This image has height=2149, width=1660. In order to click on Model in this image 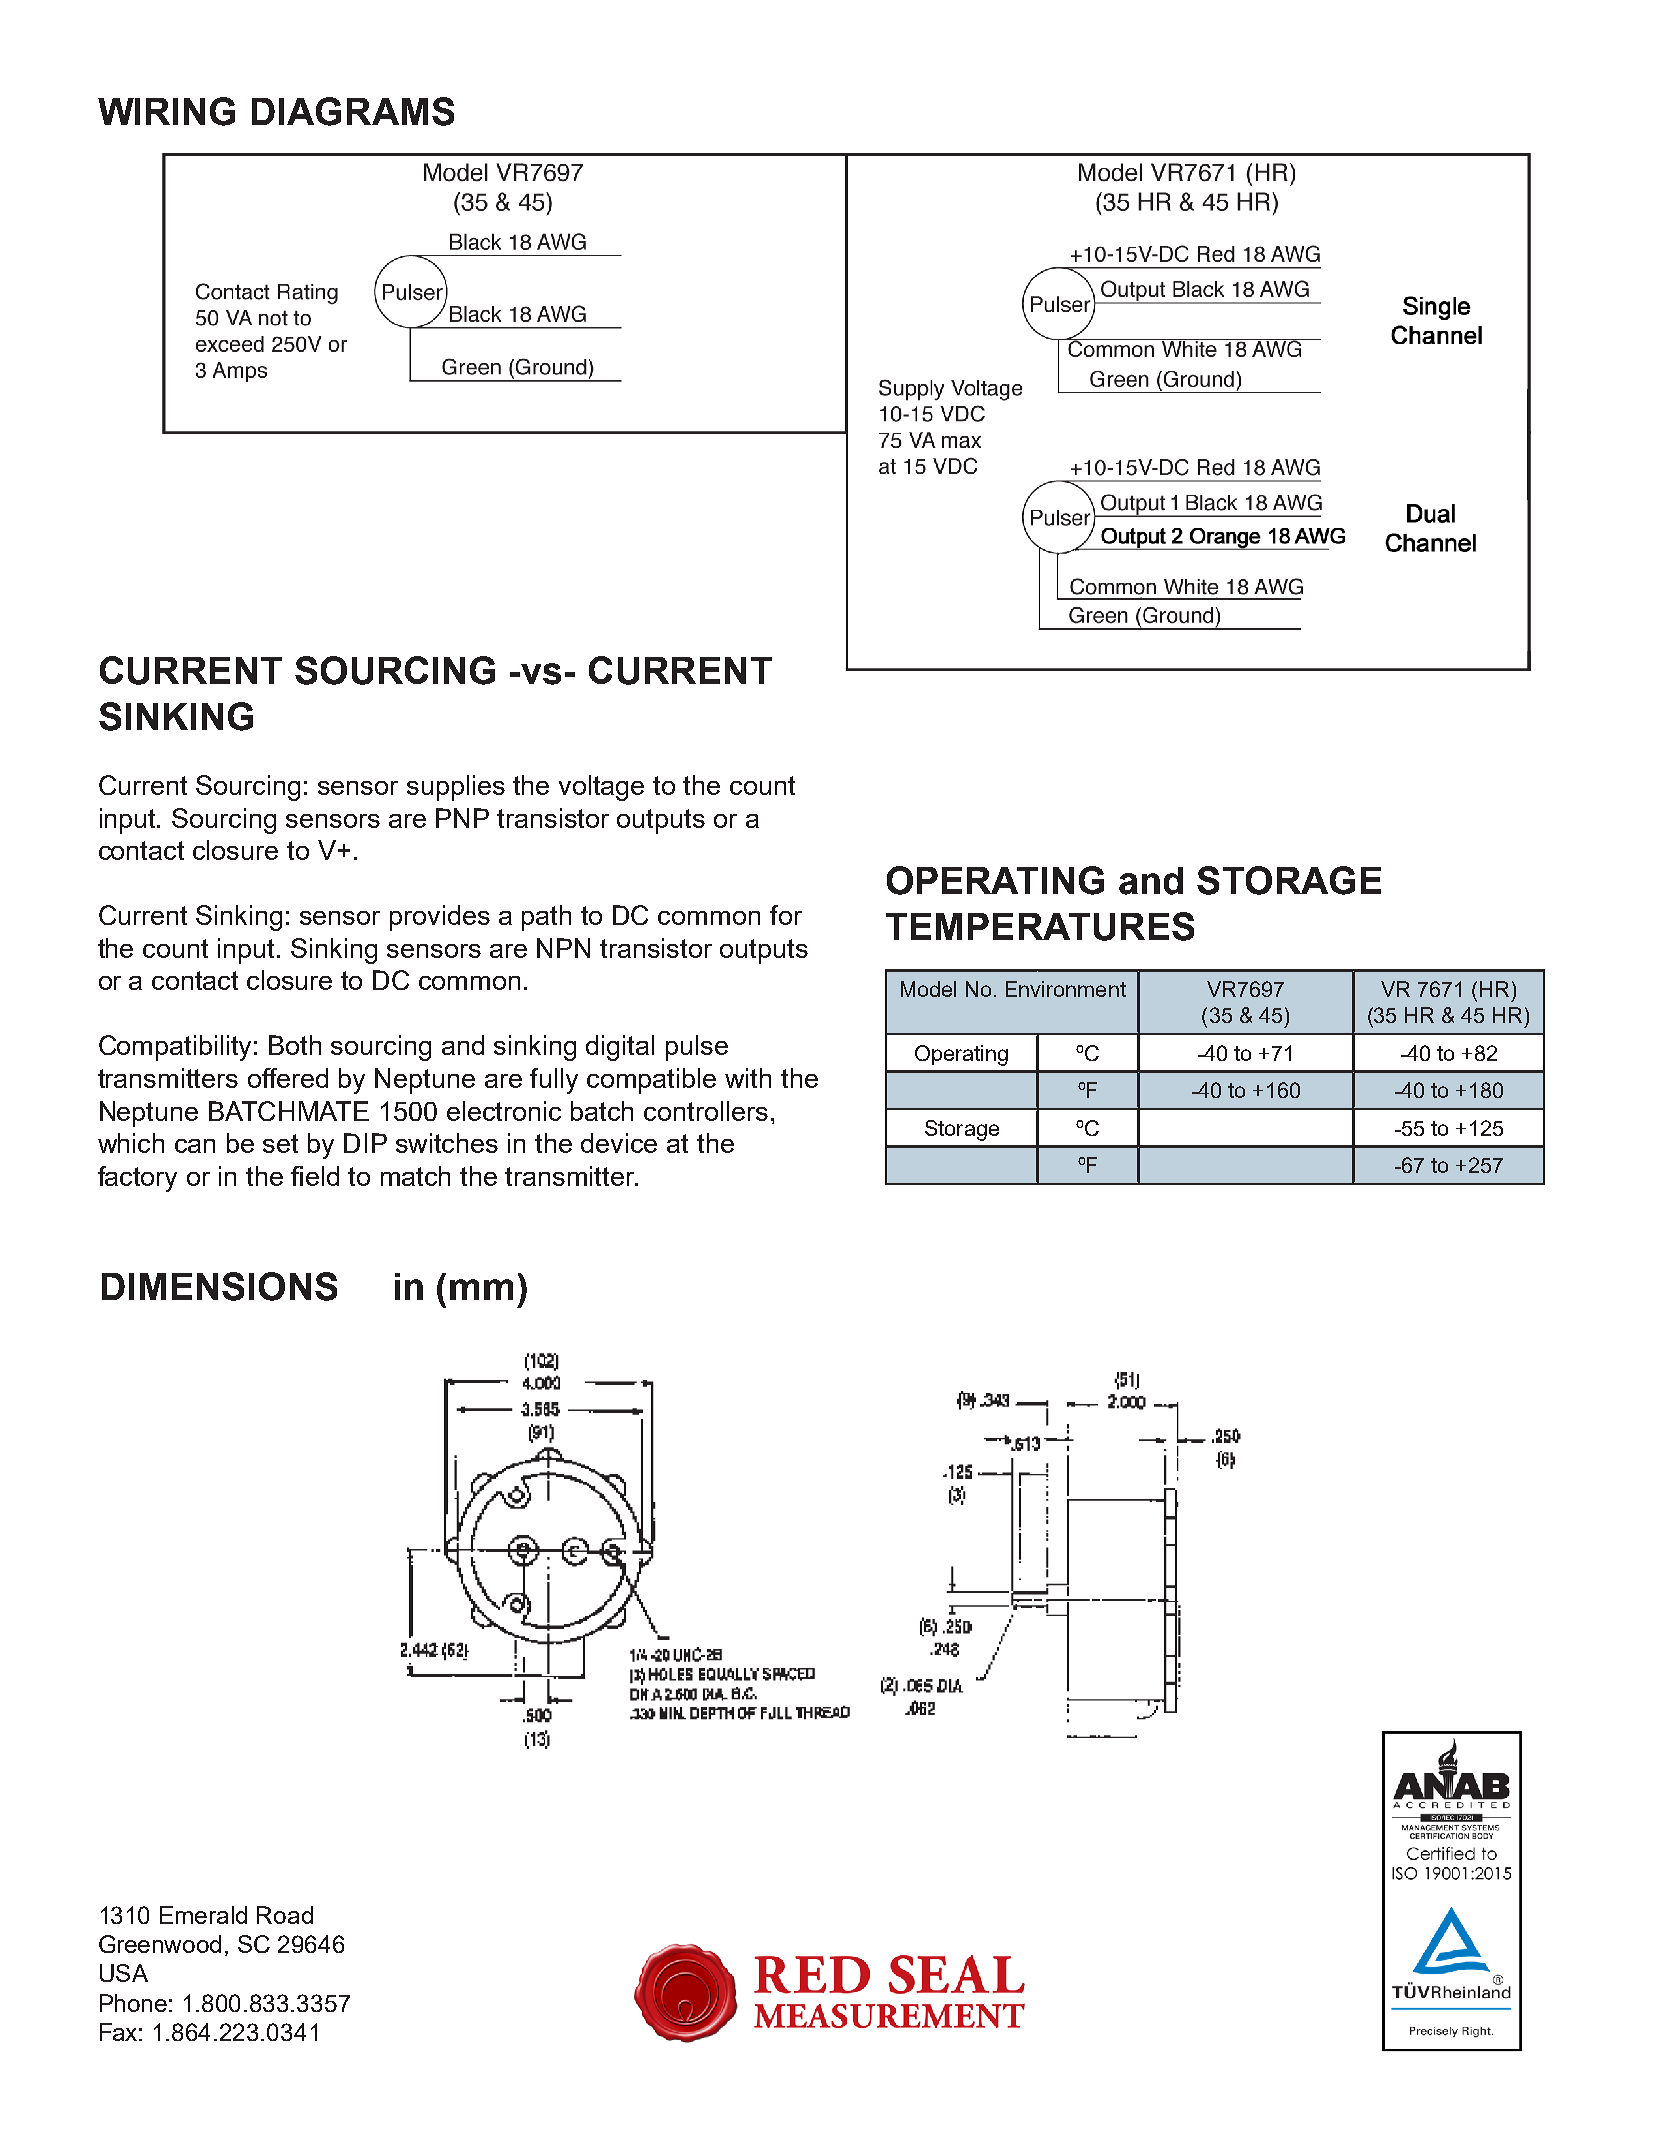, I will do `click(928, 989)`.
